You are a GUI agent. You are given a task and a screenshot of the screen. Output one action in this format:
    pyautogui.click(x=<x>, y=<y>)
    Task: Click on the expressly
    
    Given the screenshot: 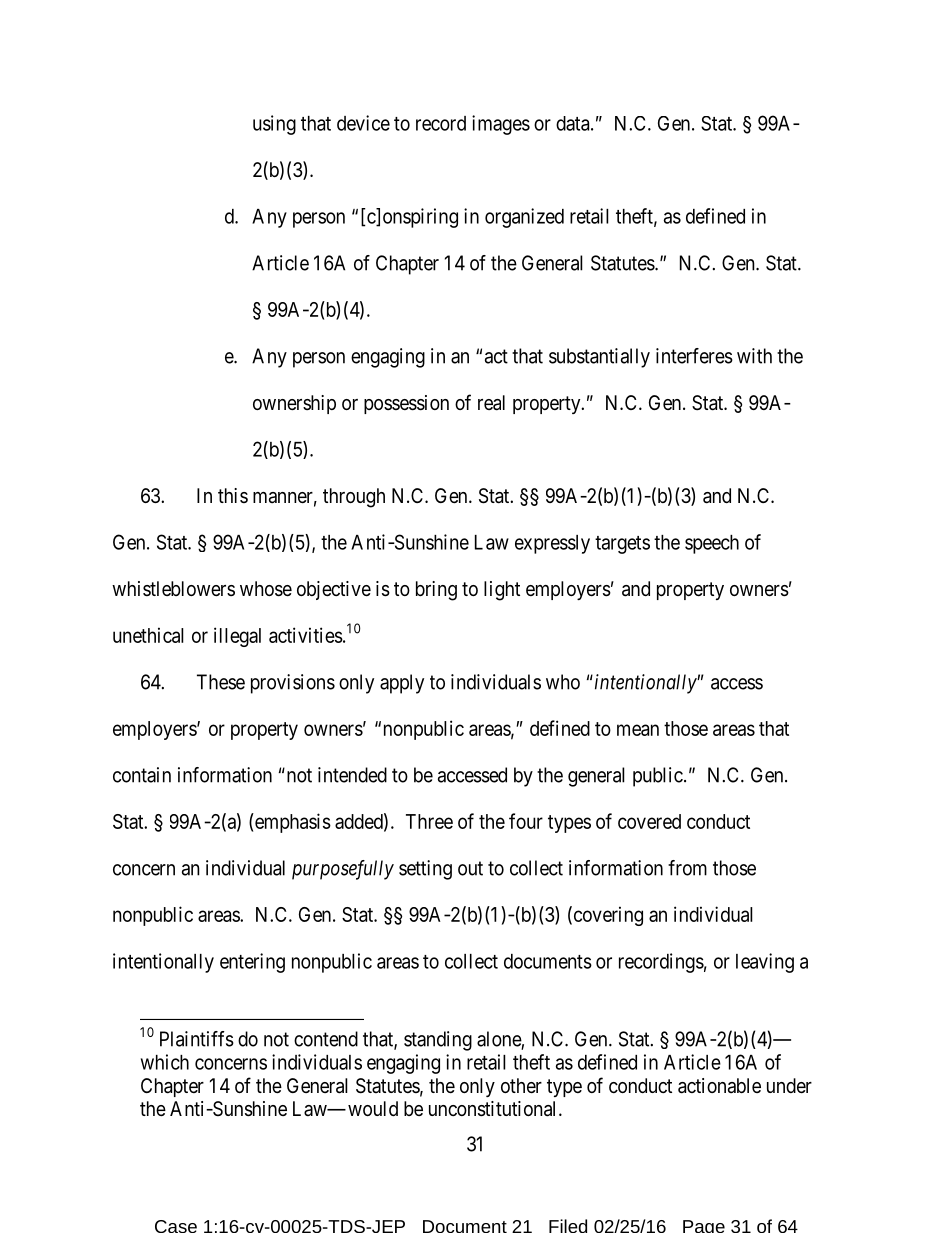 What is the action you would take?
    pyautogui.click(x=552, y=544)
